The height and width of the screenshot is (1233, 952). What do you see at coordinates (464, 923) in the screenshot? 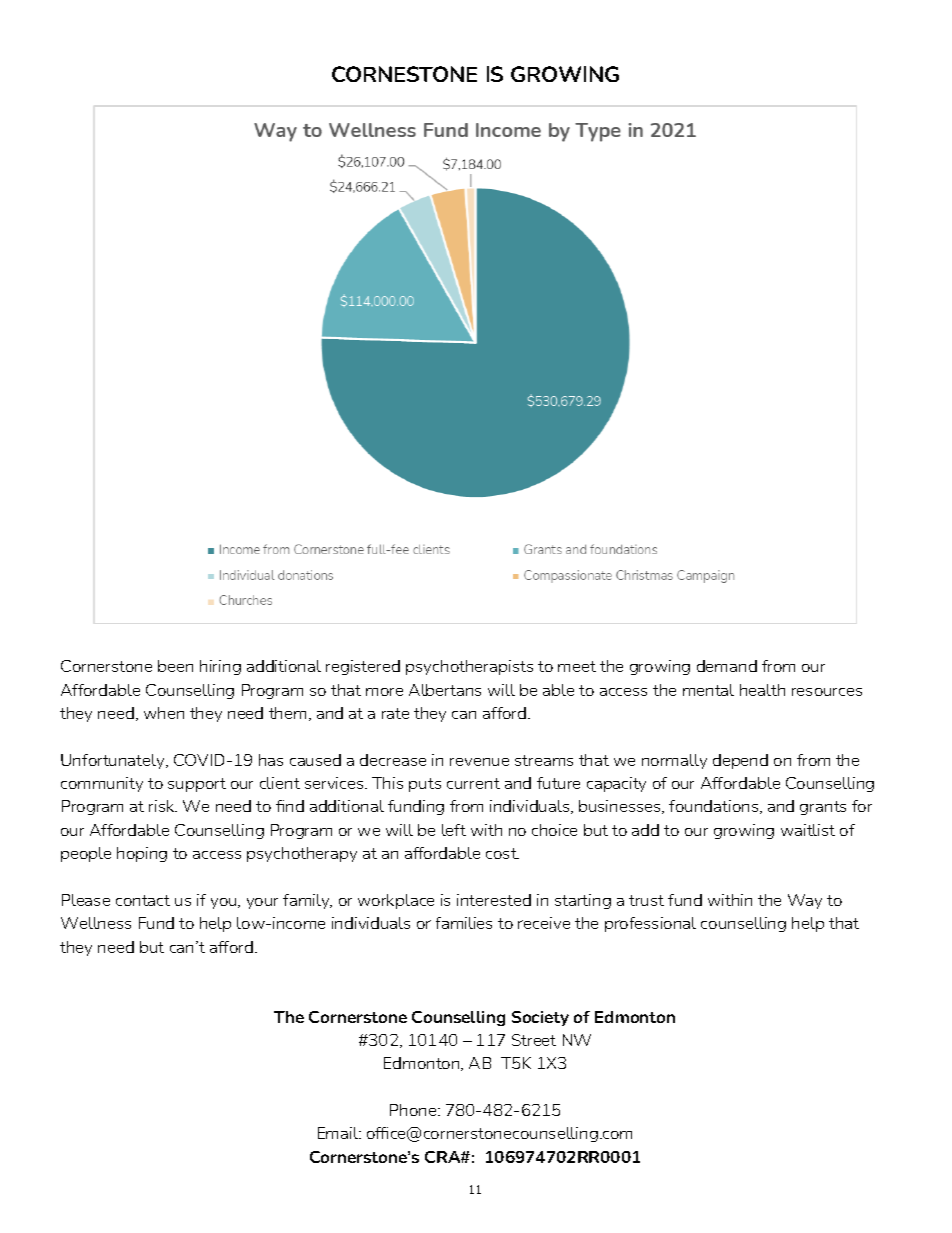
I see `families` at bounding box center [464, 923].
